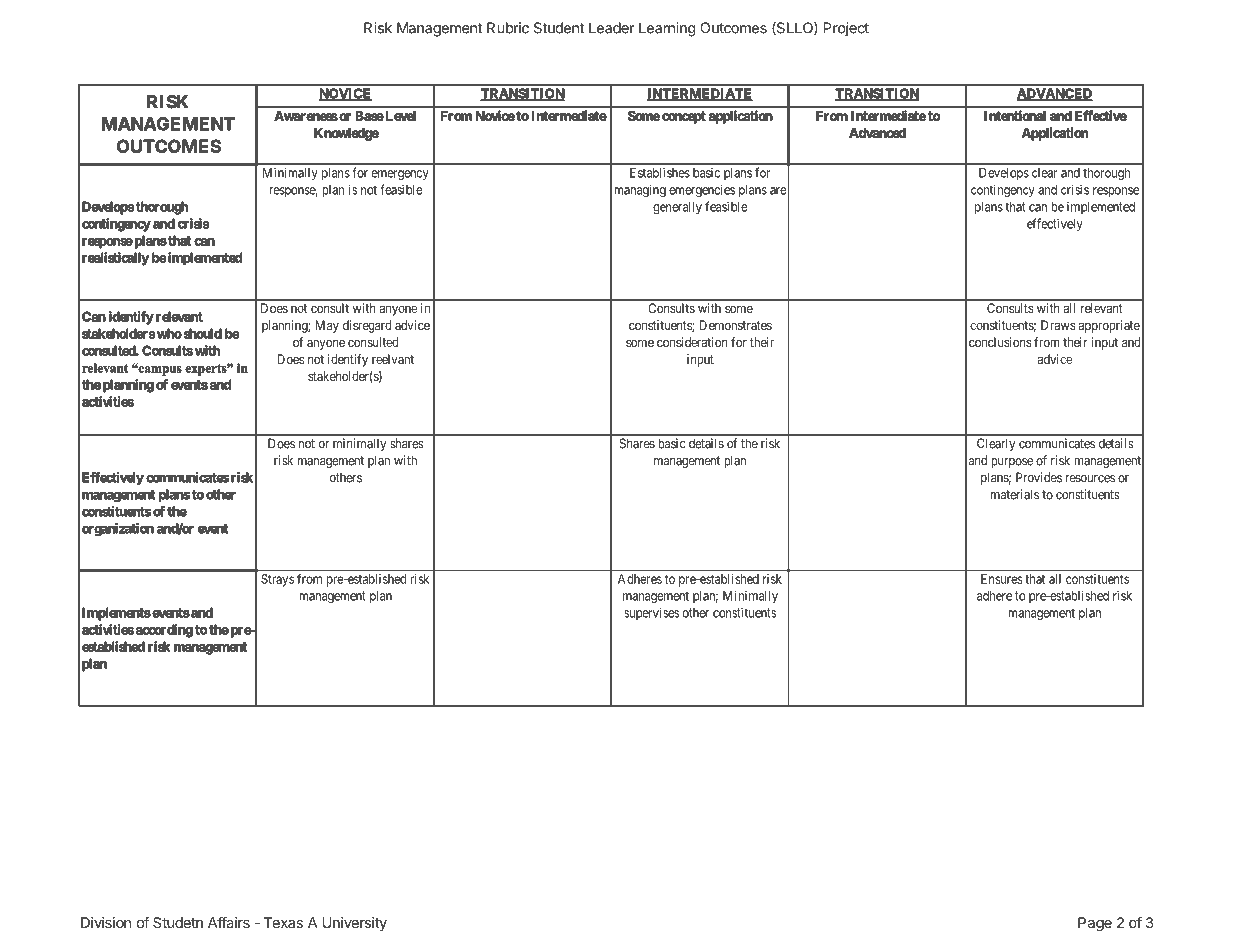  Describe the element at coordinates (229, 922) in the screenshot. I see `Affairs` at that location.
